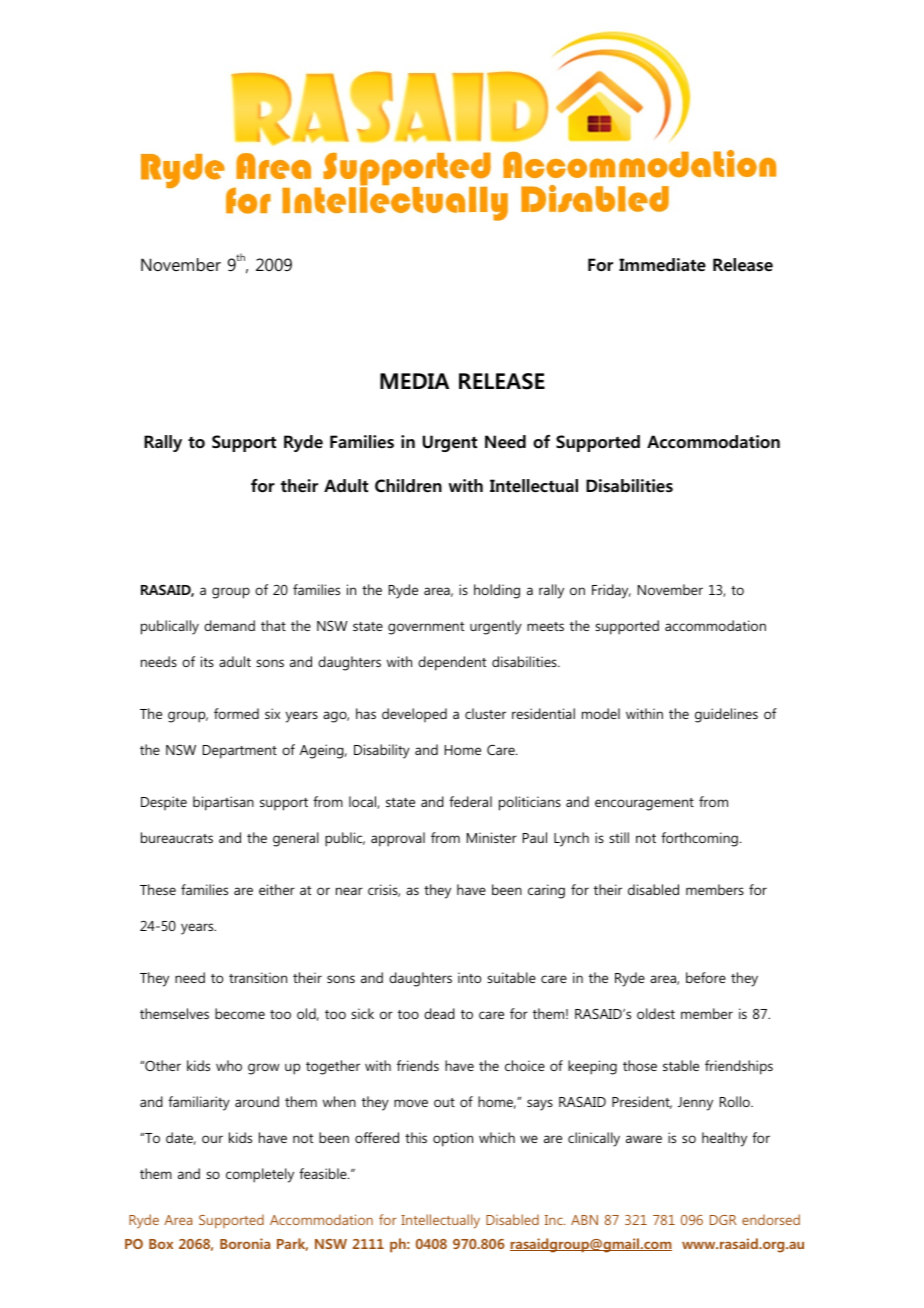 The image size is (924, 1308). I want to click on forthcoming, so click(699, 839).
